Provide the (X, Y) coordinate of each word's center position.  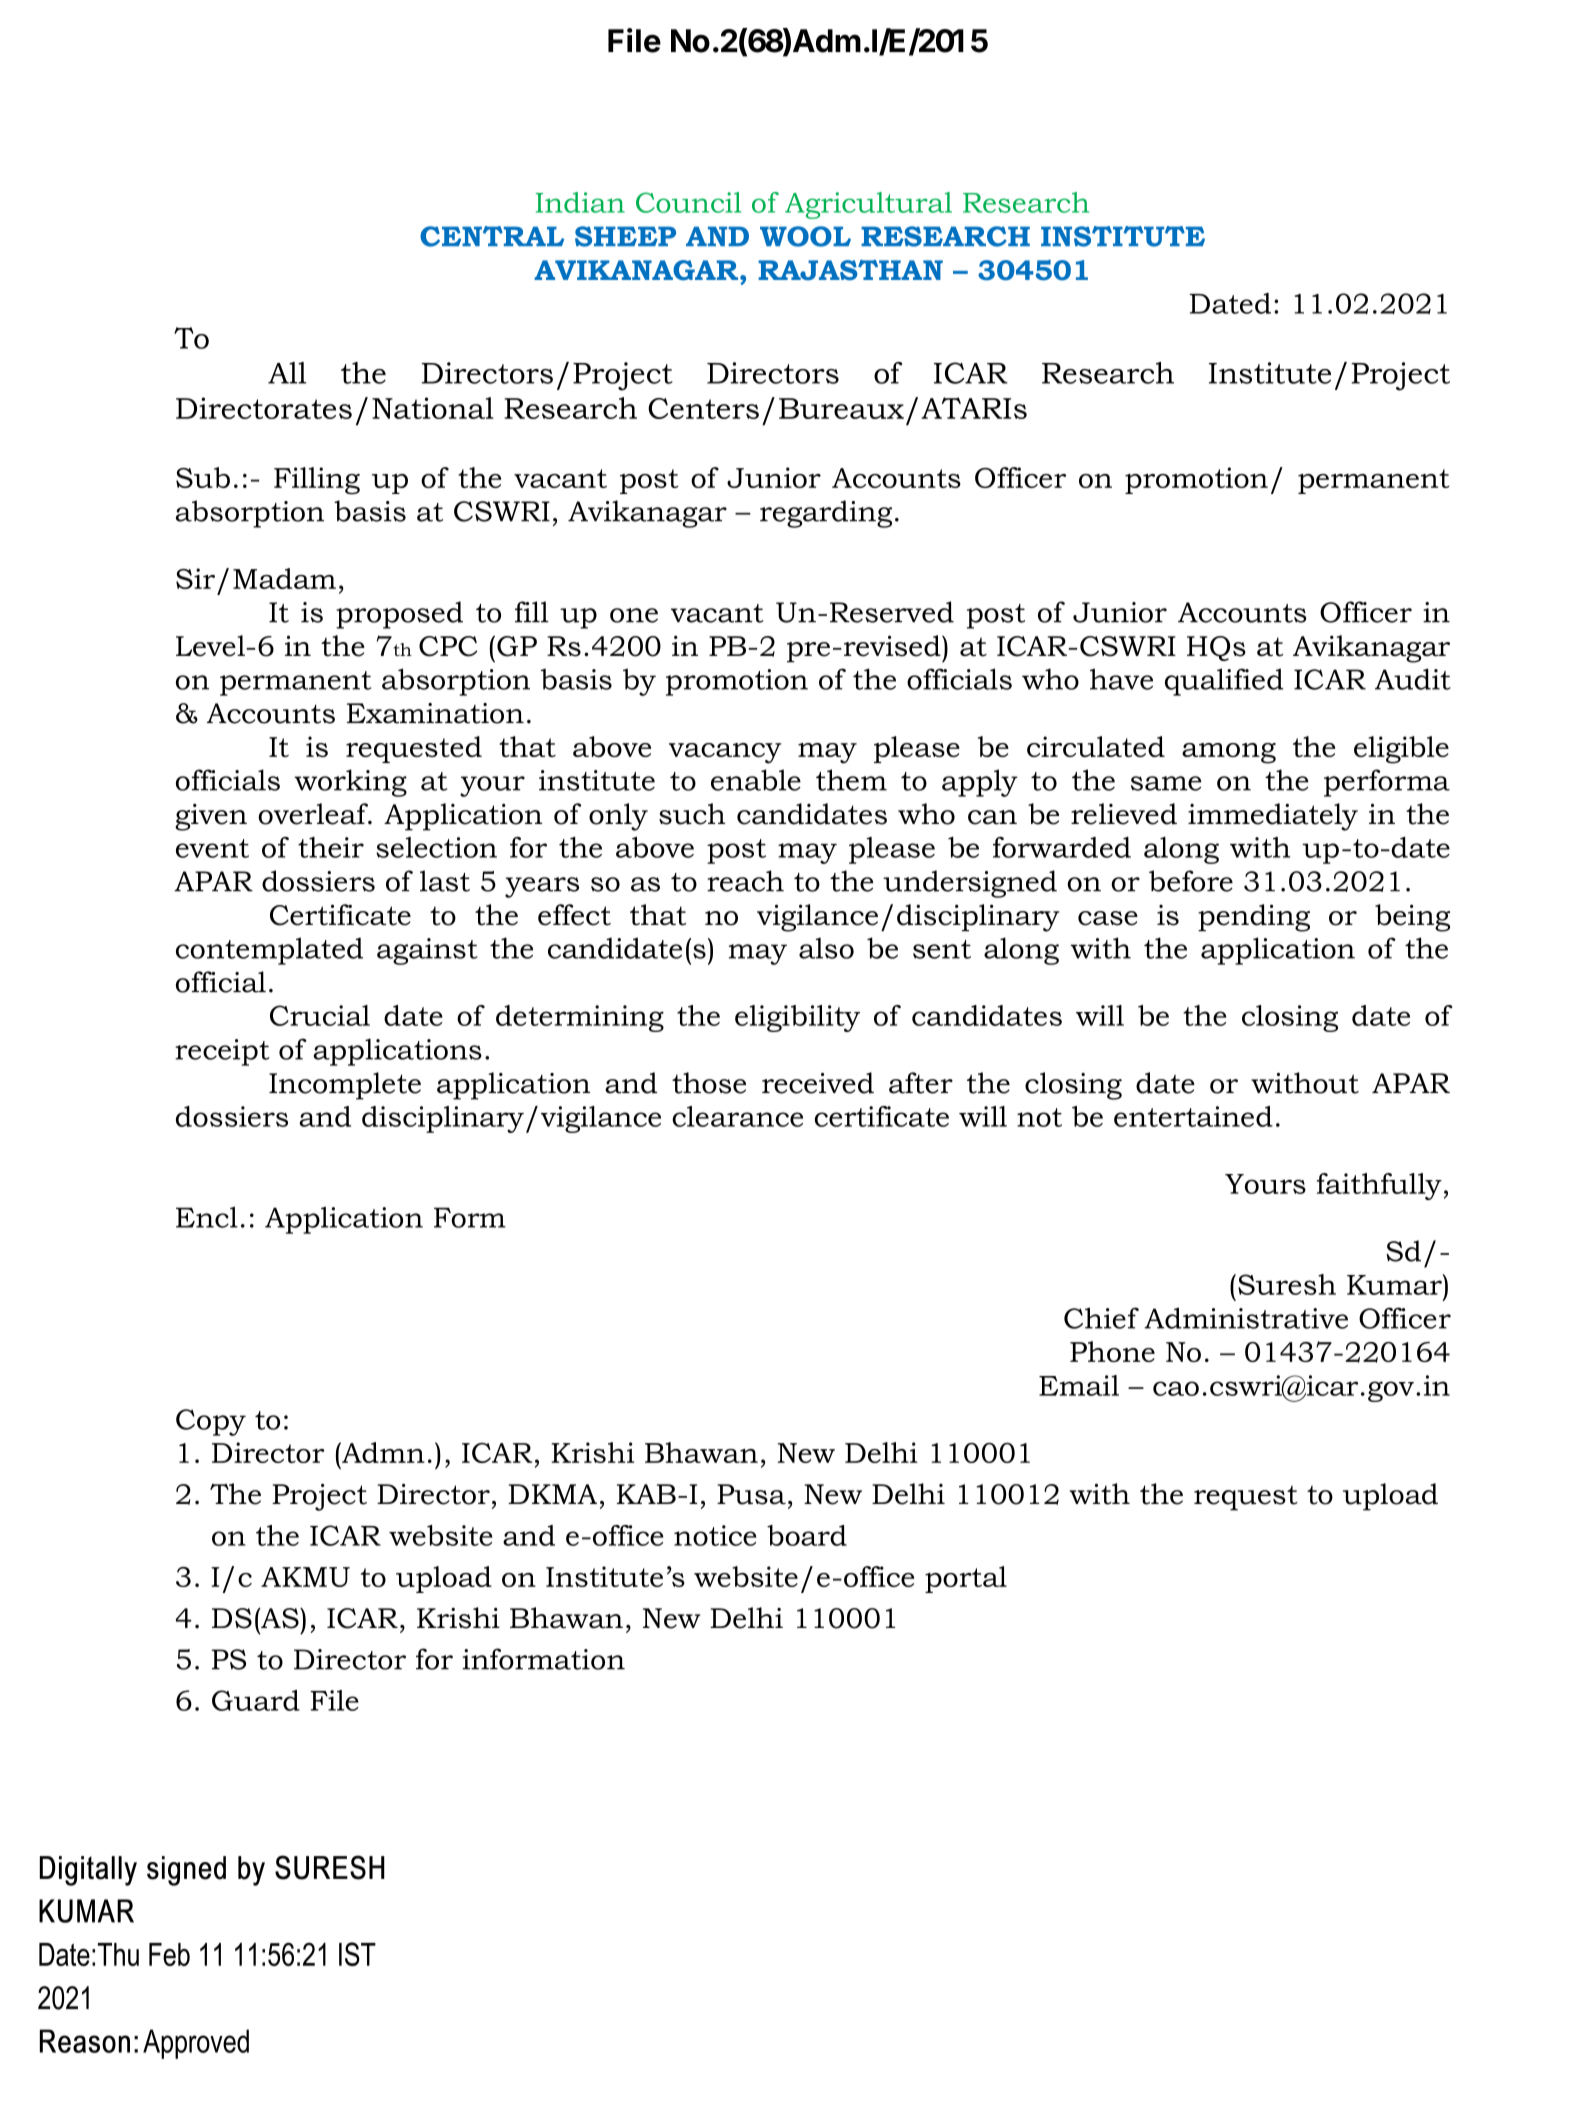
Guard (256, 1700)
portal (966, 1579)
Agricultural (868, 205)
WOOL (805, 236)
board (807, 1535)
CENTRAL (492, 236)
